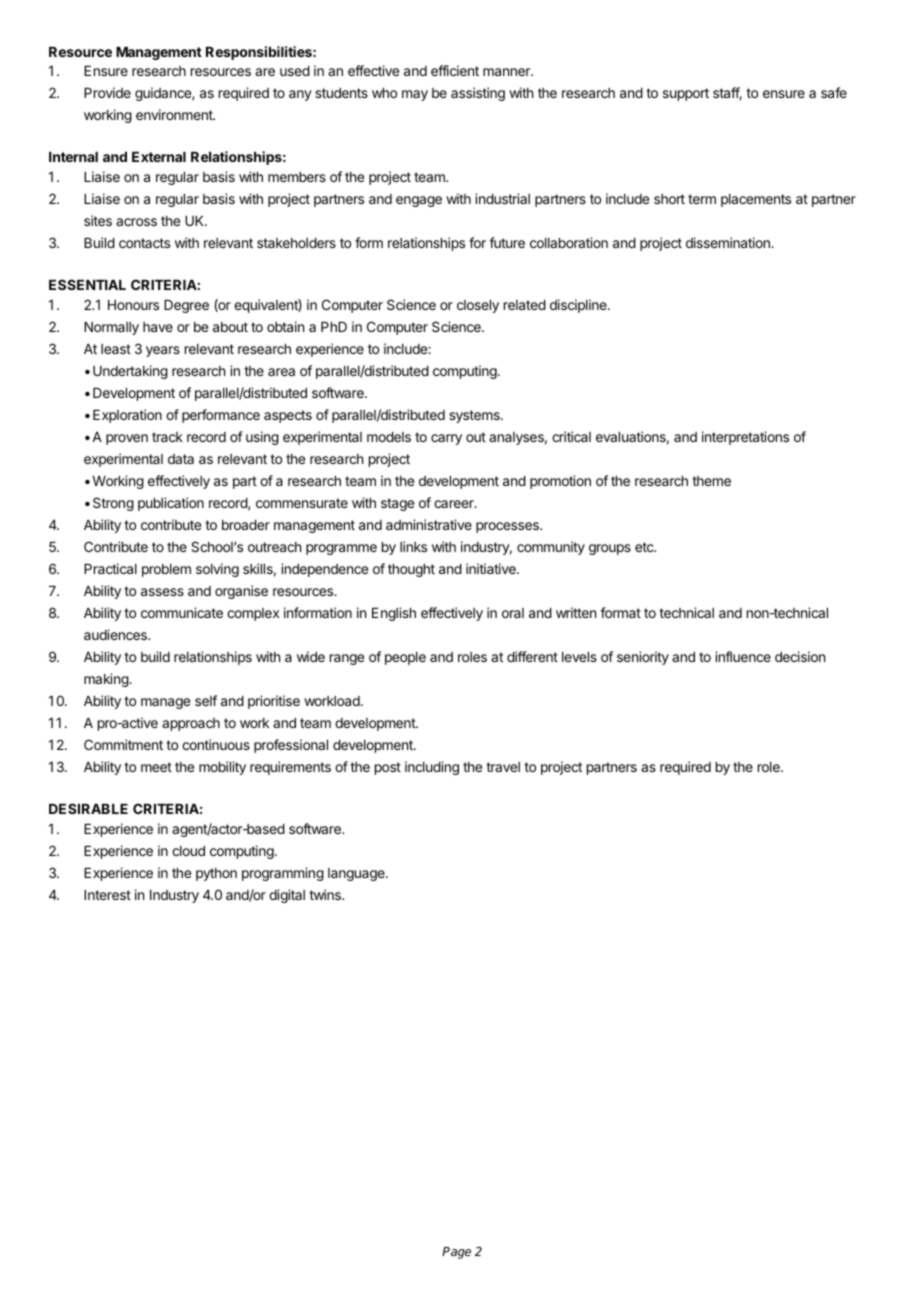 This image has width=924, height=1308. Describe the element at coordinates (175, 114) in the image. I see `environment` at that location.
